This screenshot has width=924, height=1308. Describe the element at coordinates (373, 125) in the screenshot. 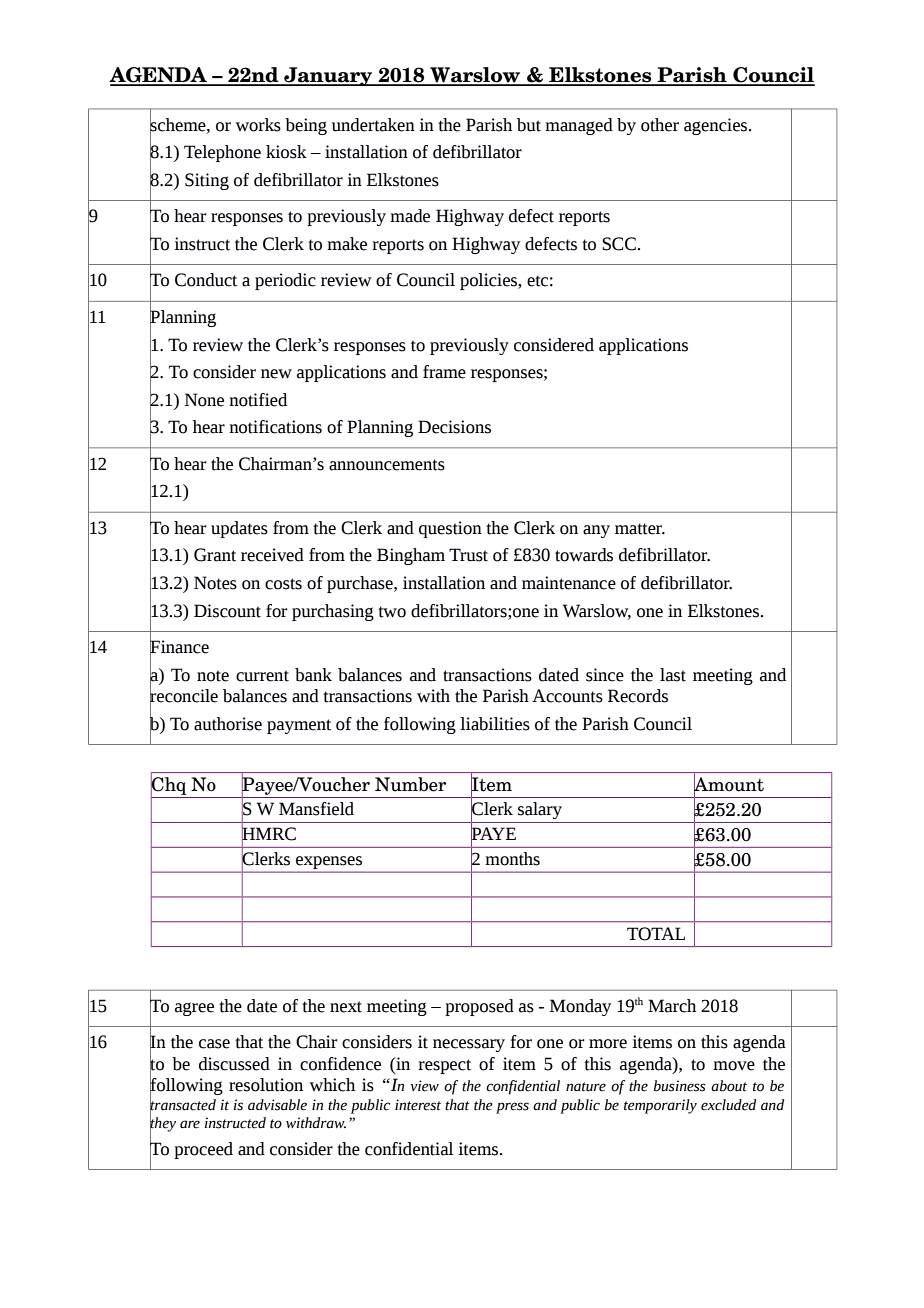

I see `undertaken` at that location.
